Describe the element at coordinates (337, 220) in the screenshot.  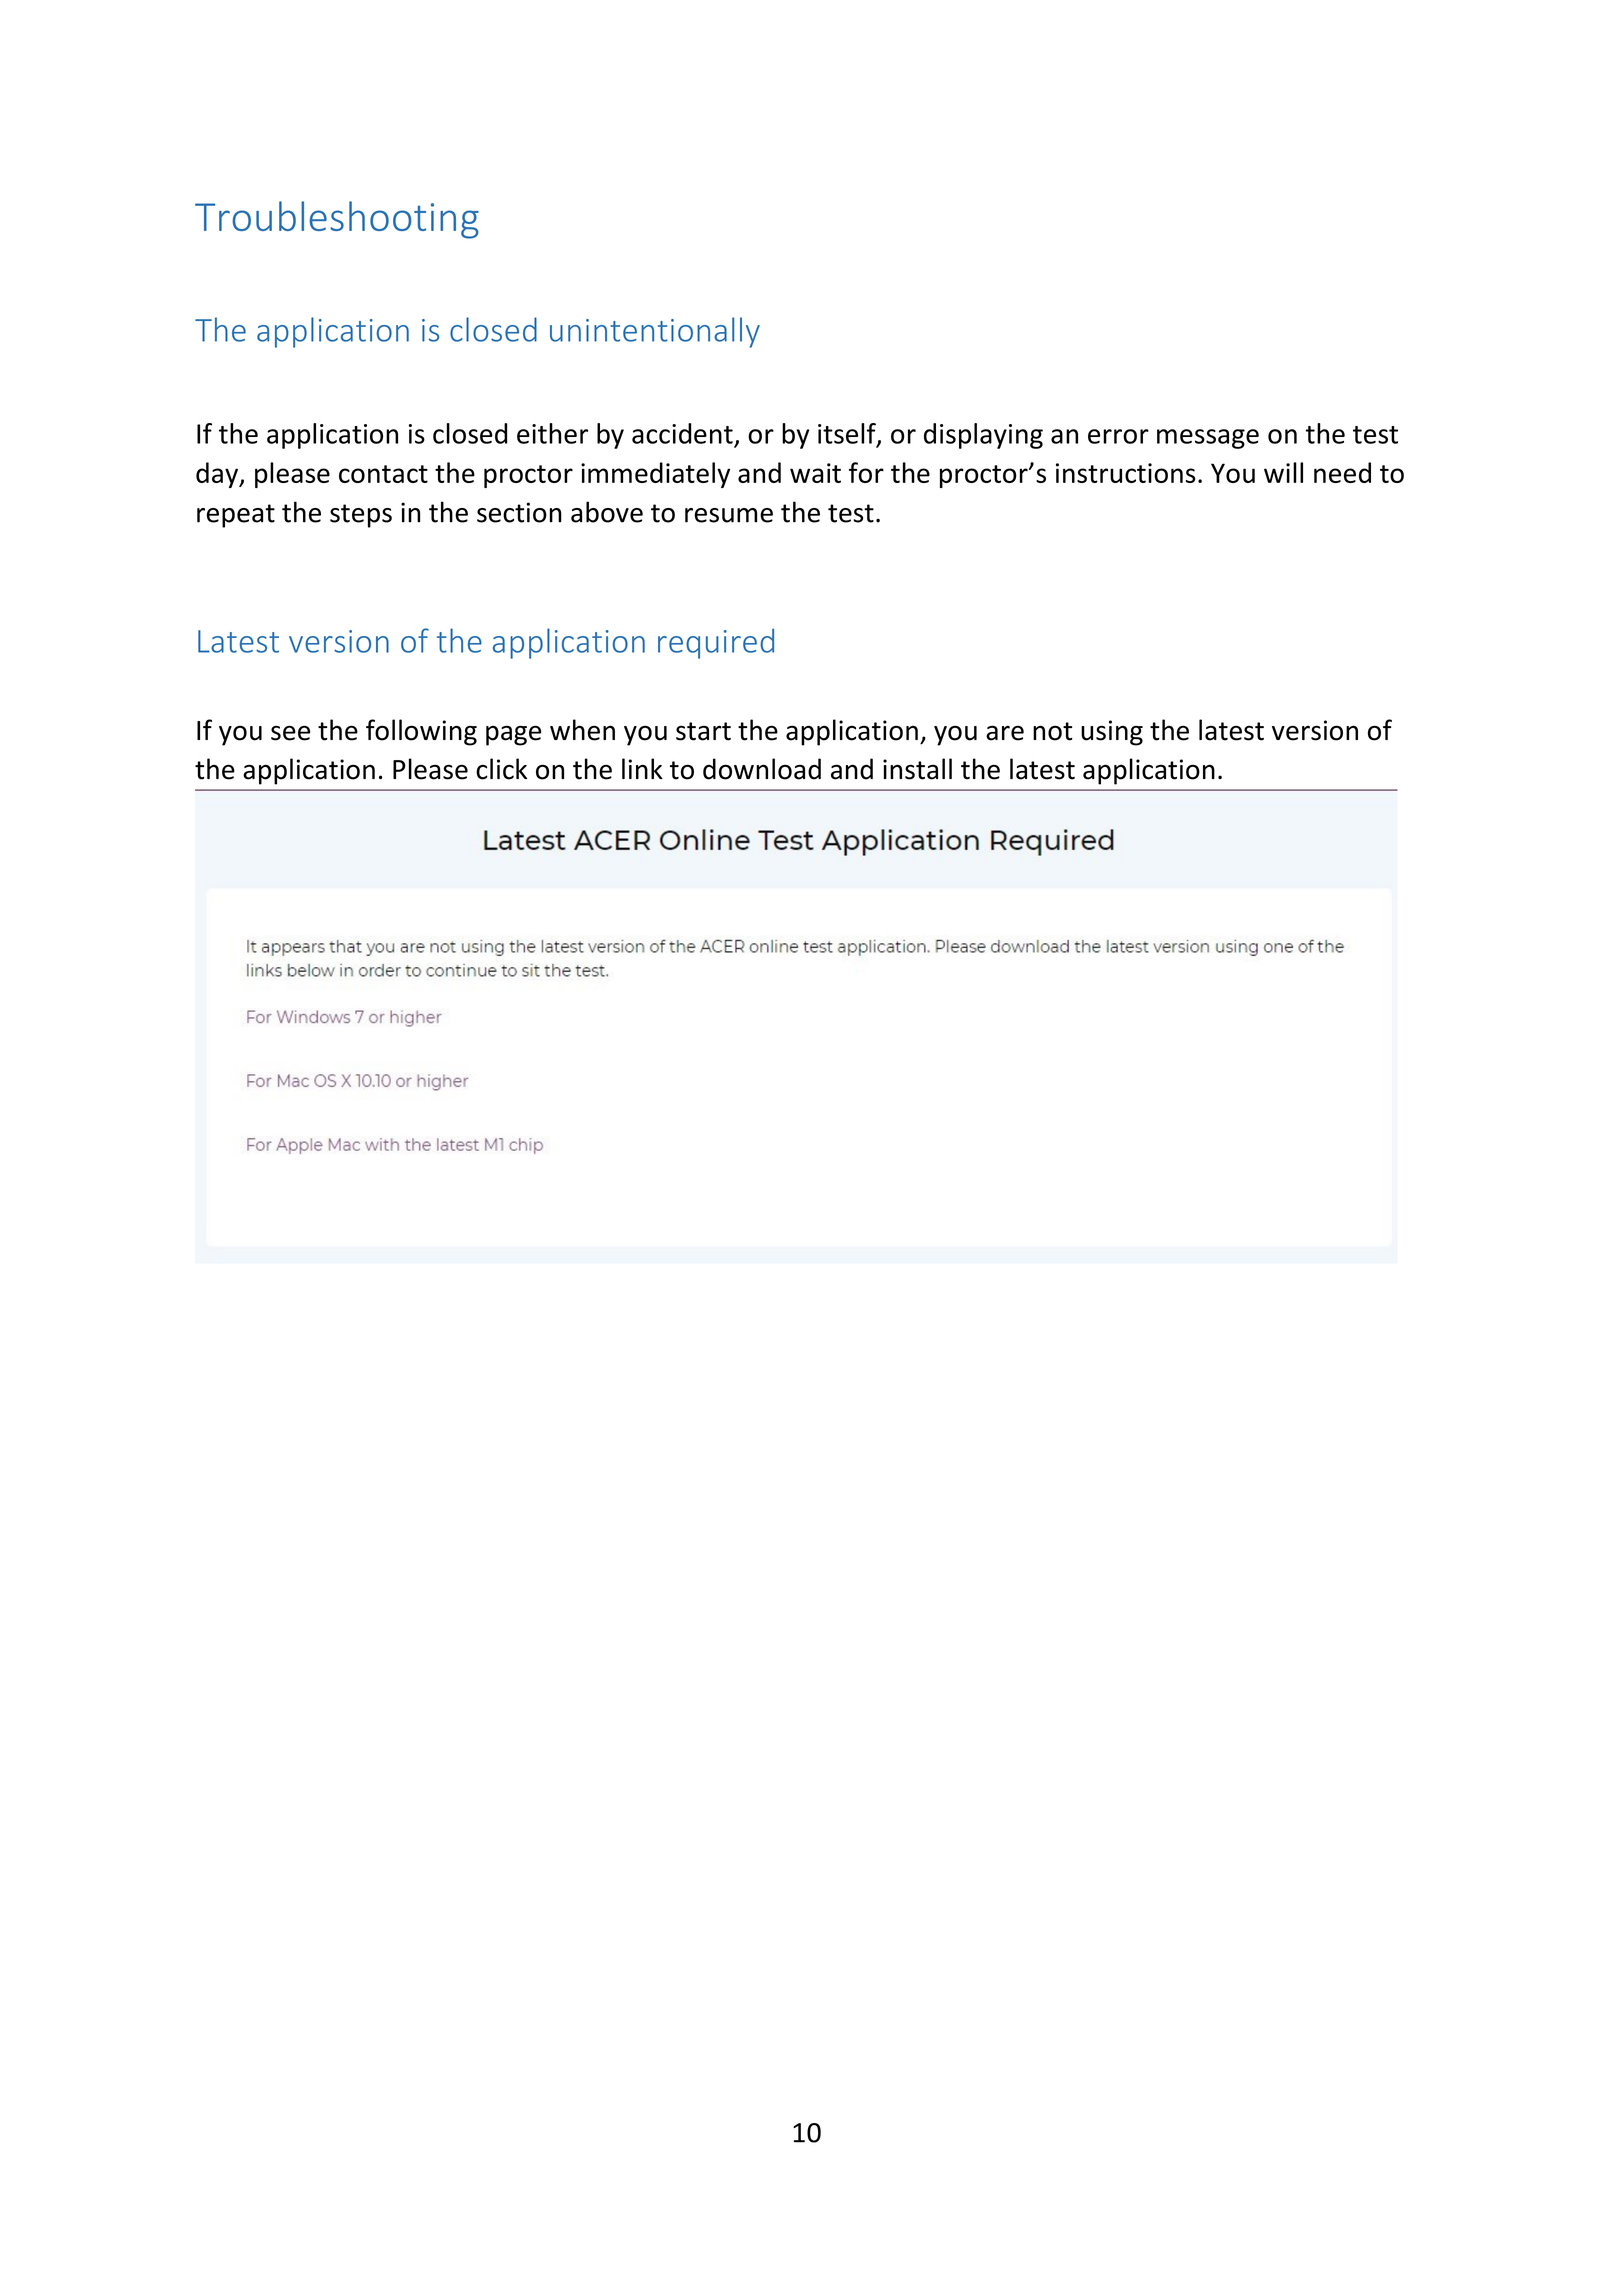
I see `Troubleshooting` at that location.
